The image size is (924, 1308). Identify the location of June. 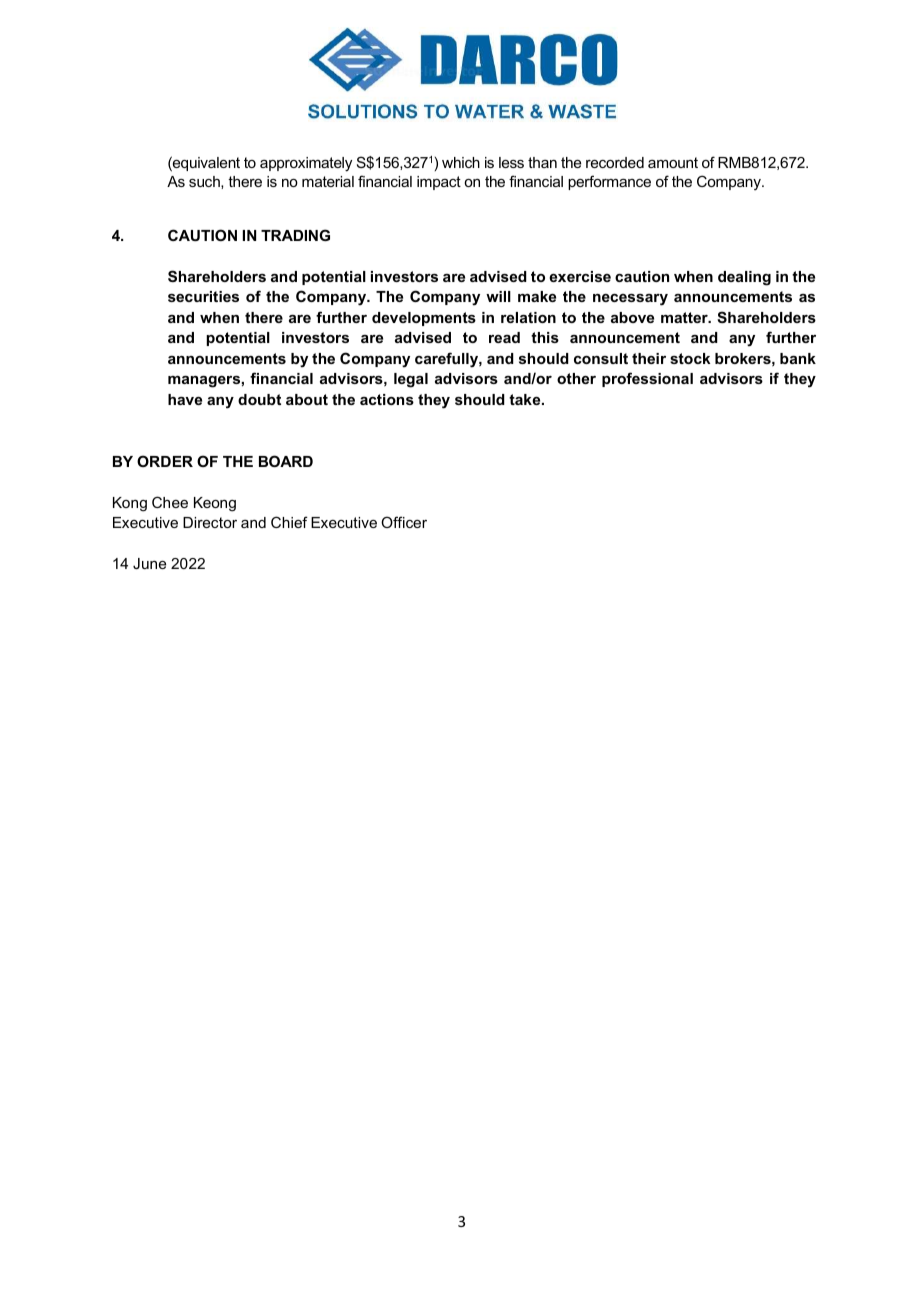
(149, 563).
